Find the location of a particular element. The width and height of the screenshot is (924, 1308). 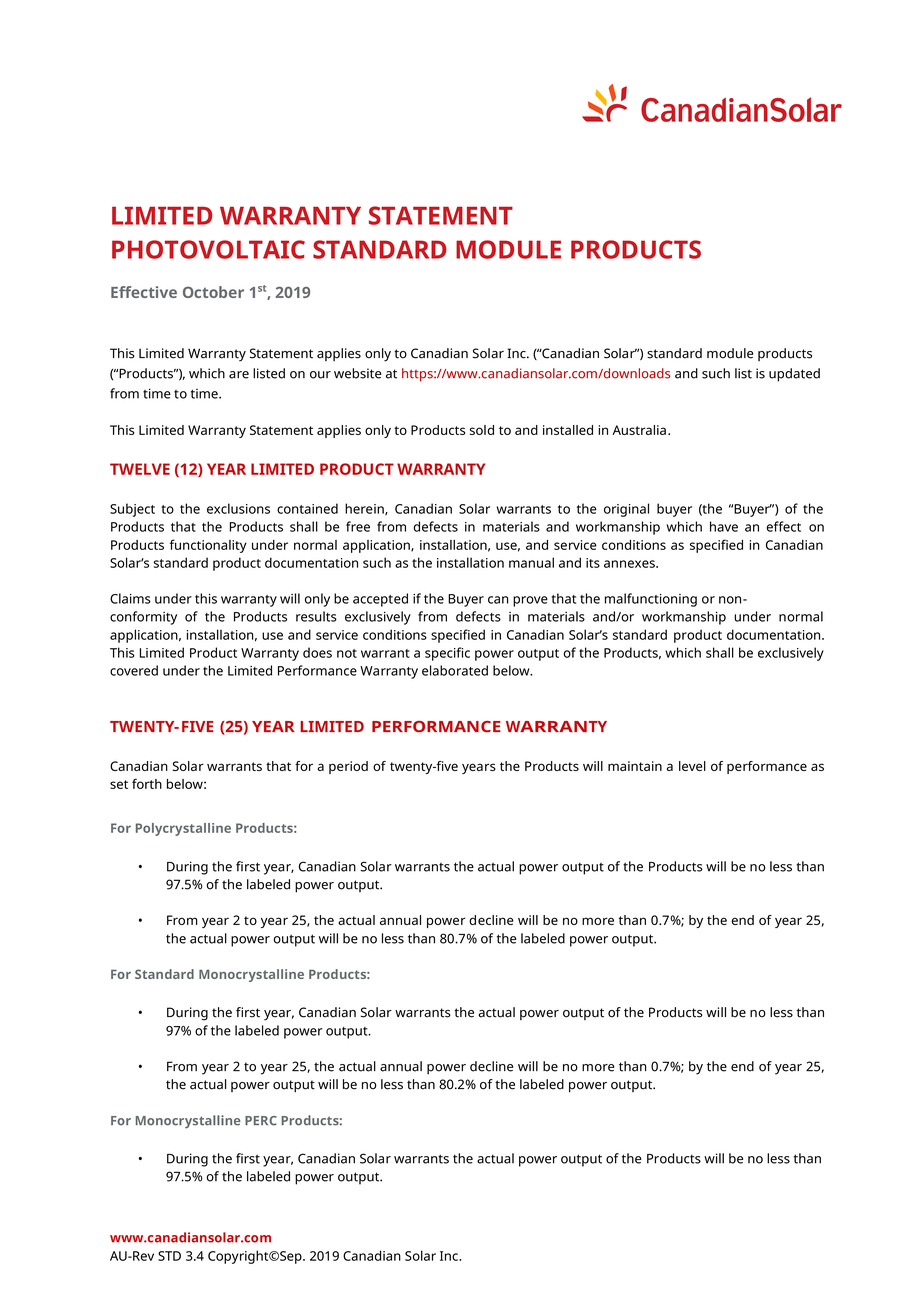

Sep is located at coordinates (292, 1257).
